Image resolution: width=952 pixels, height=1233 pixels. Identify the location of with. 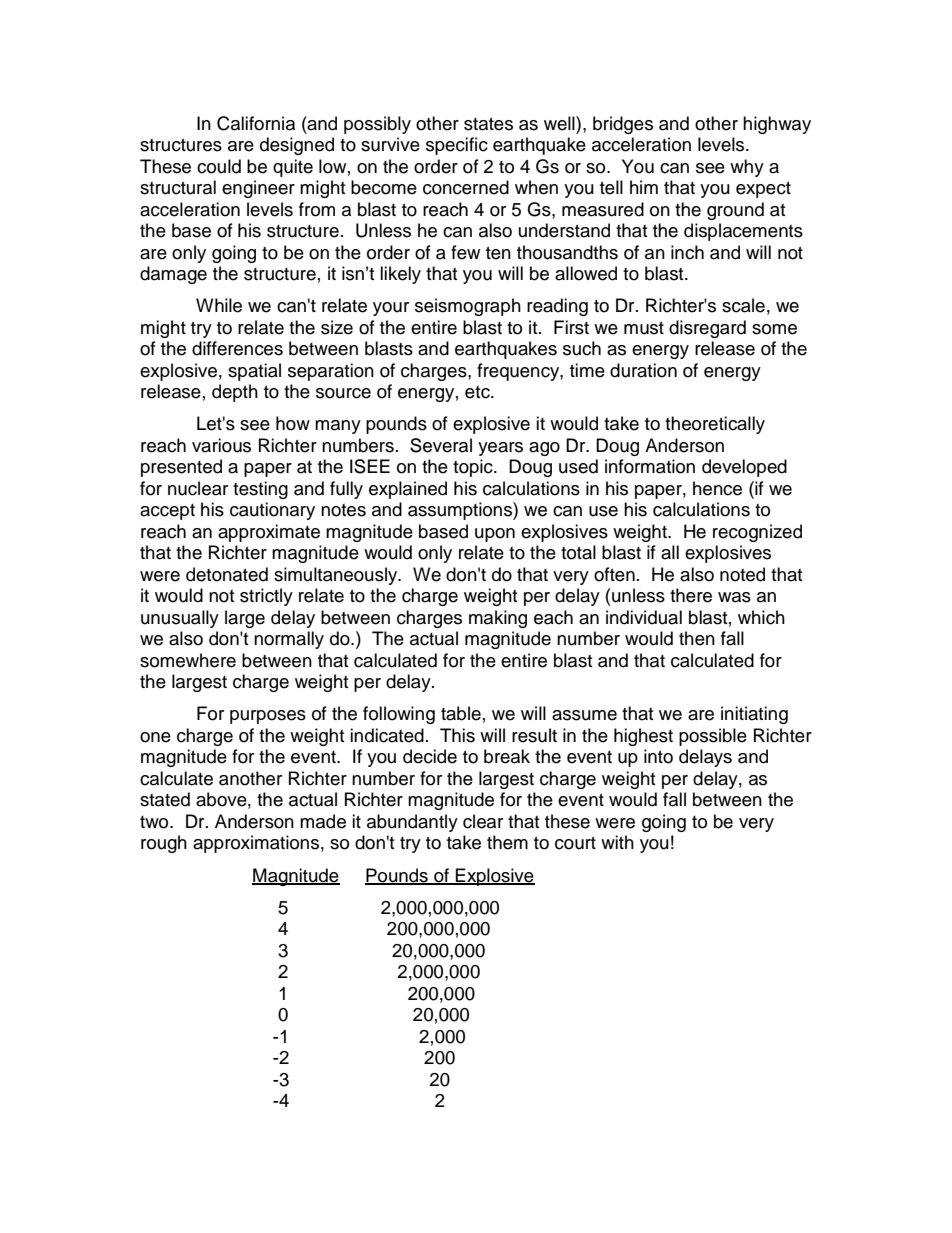
(617, 842).
